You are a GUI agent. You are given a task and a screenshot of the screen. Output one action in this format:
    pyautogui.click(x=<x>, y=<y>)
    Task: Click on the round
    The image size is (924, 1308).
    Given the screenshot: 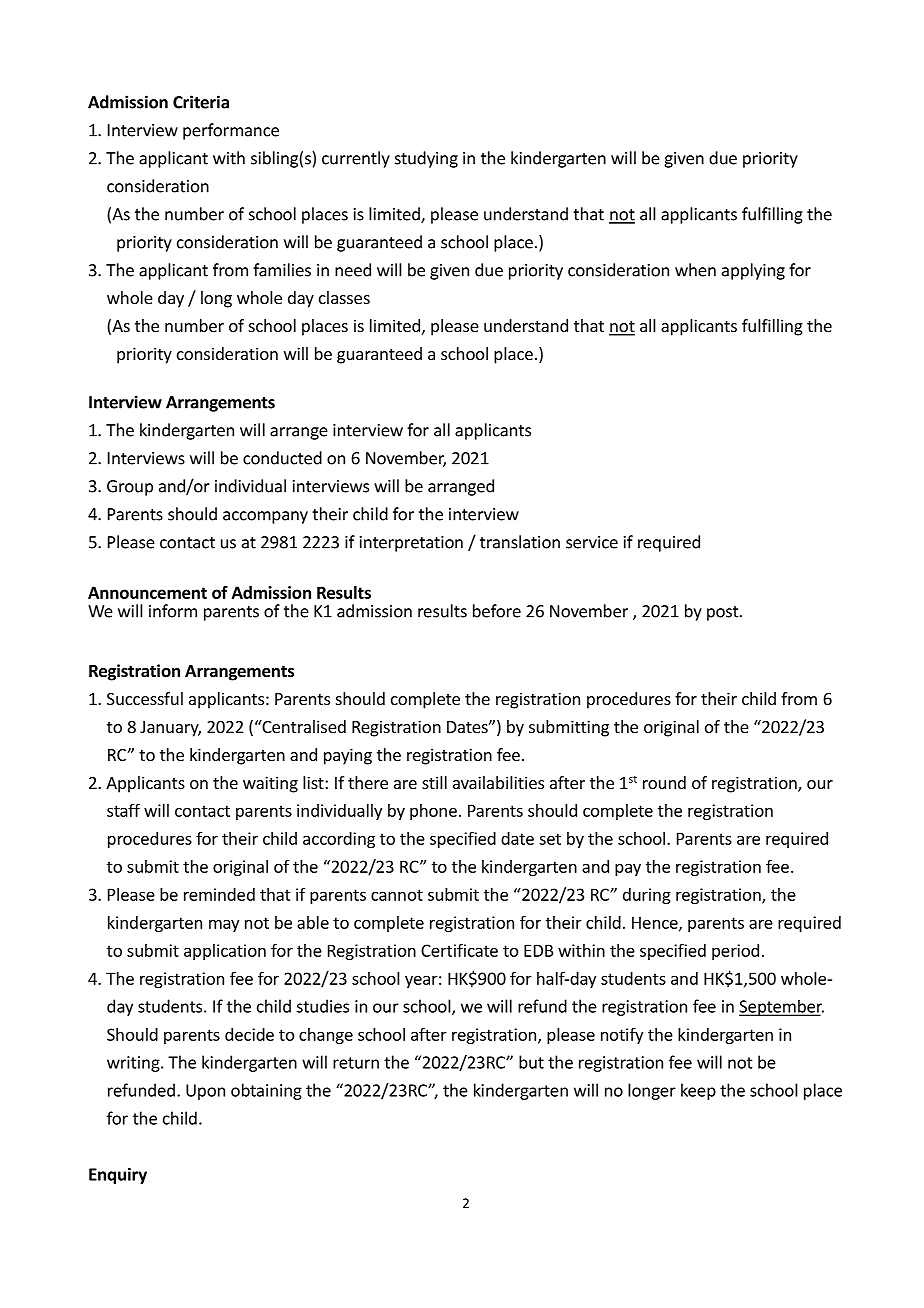 What is the action you would take?
    pyautogui.click(x=664, y=782)
